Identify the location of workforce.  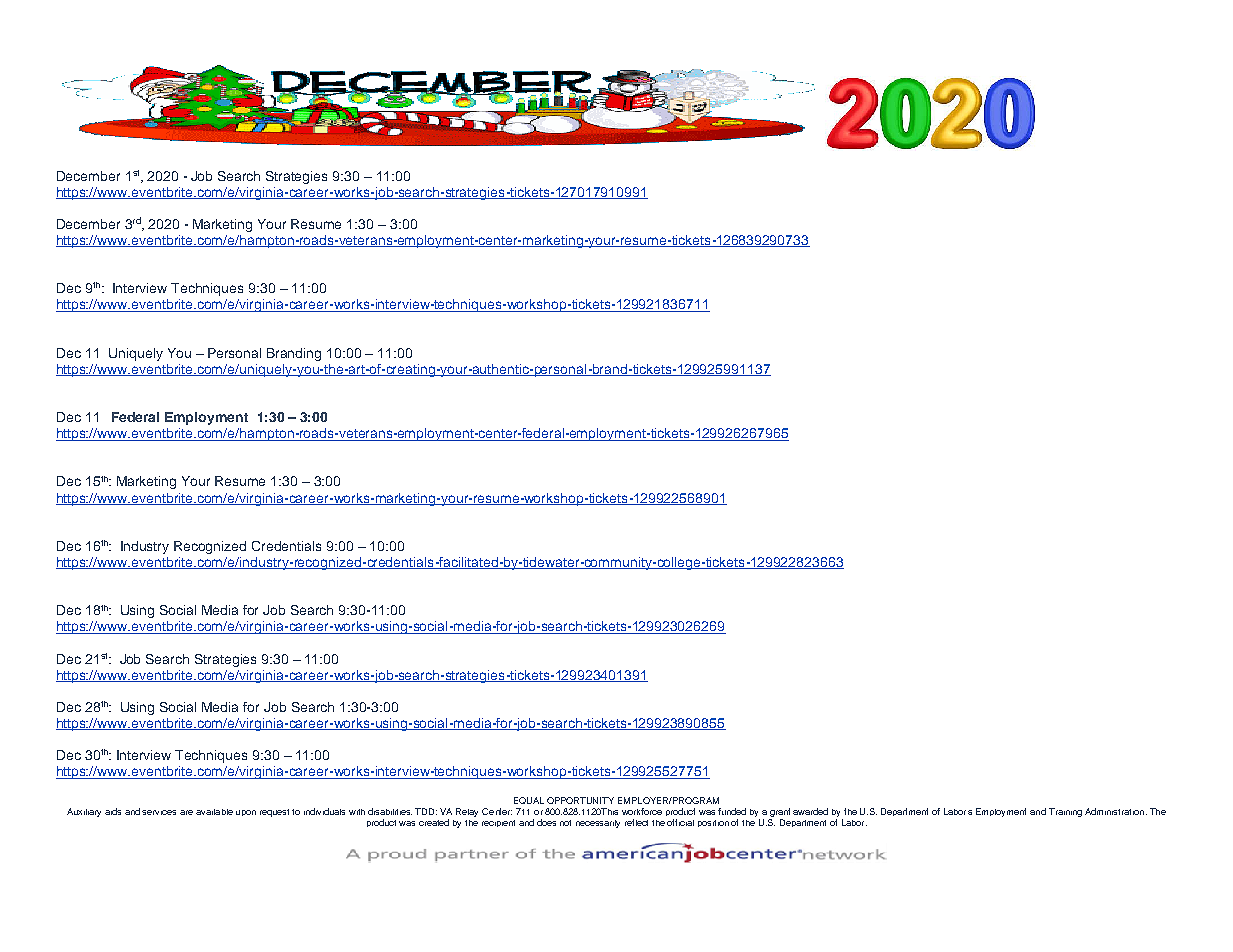
(642, 811).
